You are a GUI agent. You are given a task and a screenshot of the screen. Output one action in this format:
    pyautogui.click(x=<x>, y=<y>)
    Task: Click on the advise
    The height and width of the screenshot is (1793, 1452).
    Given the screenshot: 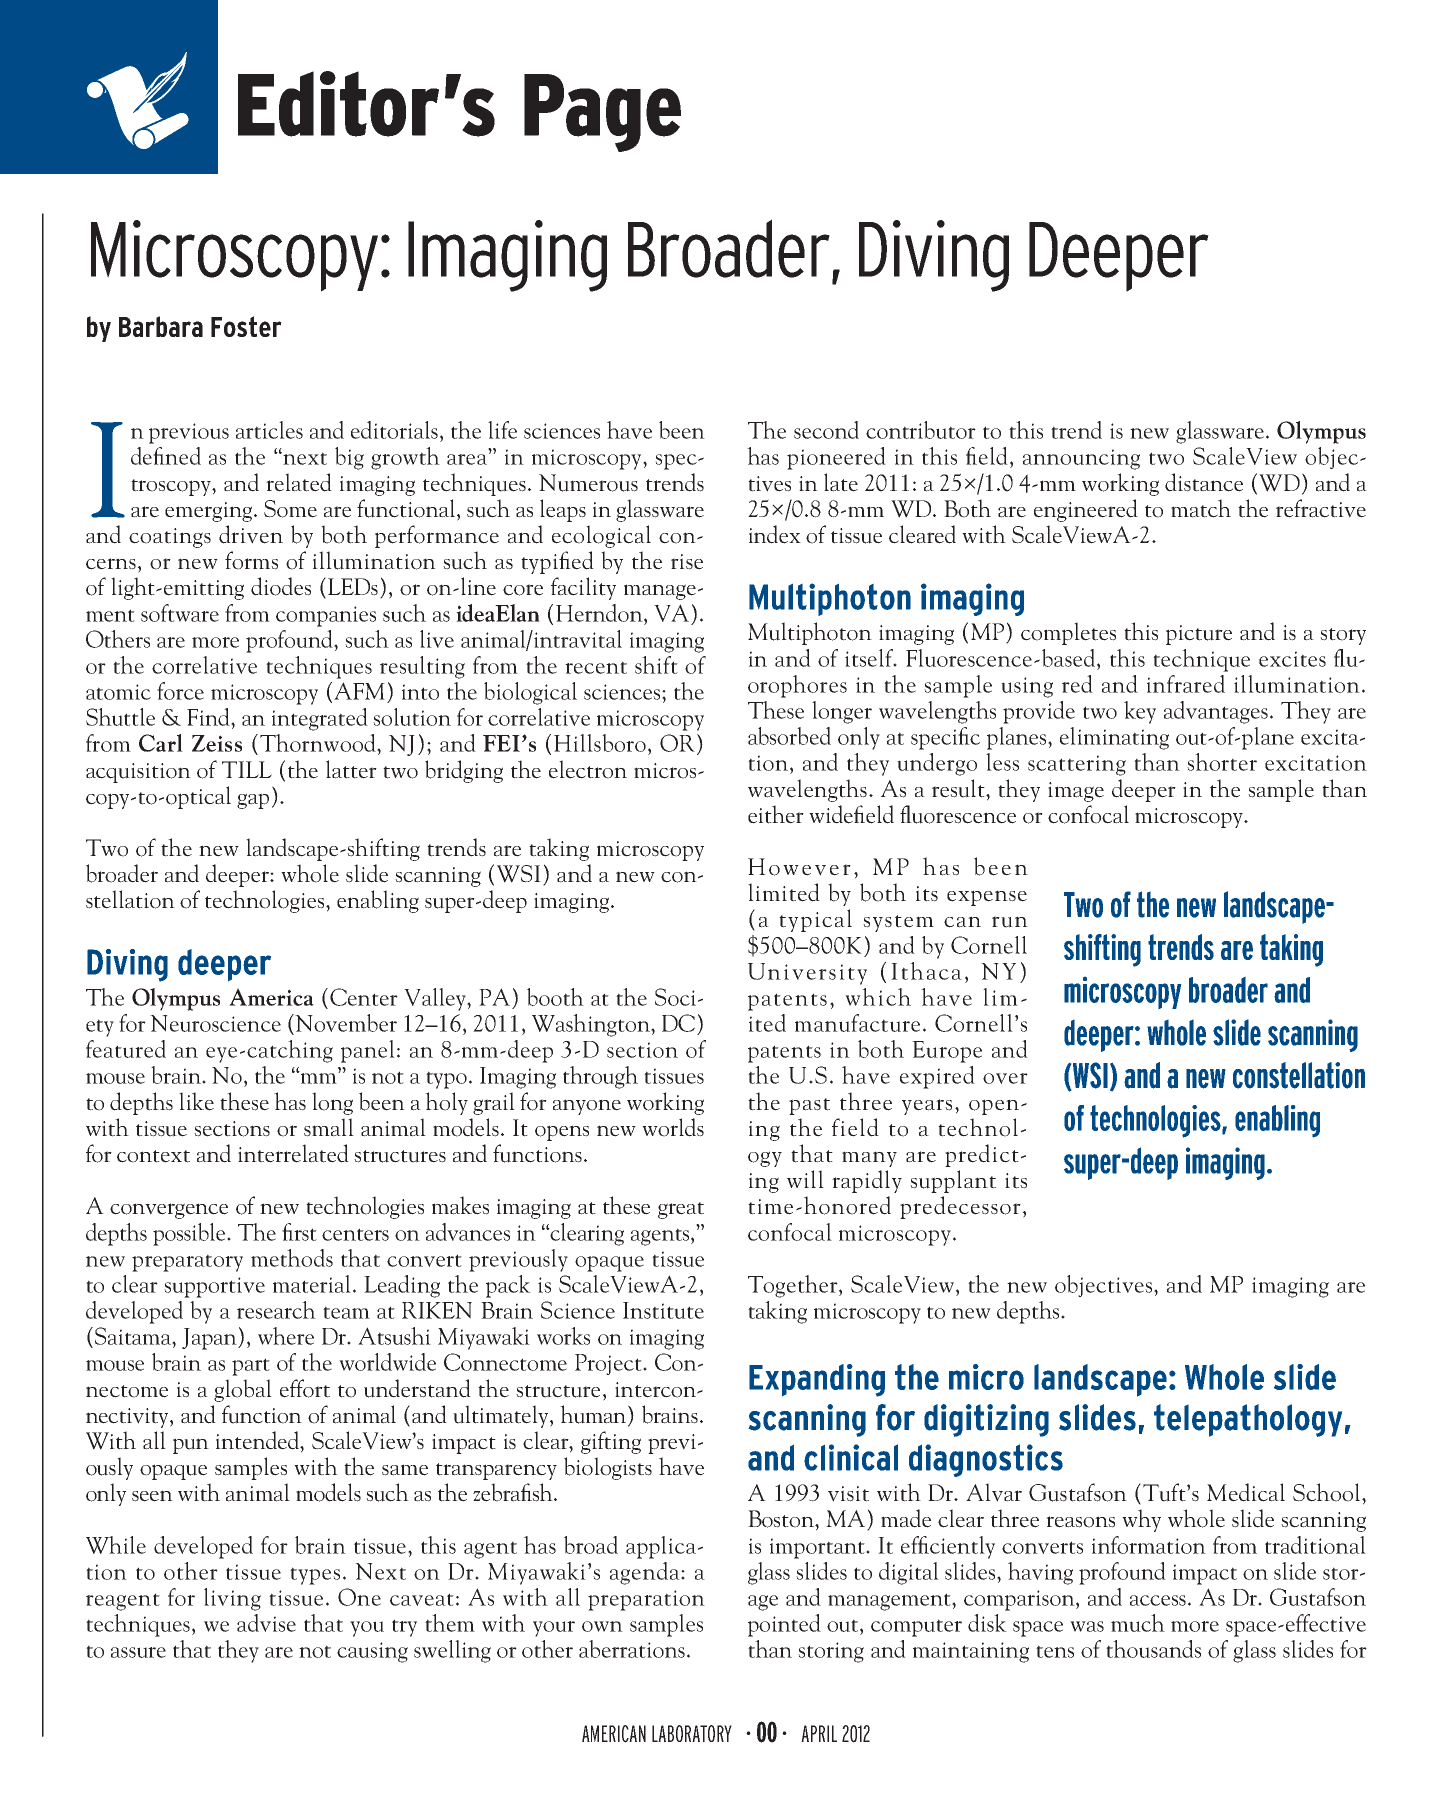 What is the action you would take?
    pyautogui.click(x=266, y=1623)
